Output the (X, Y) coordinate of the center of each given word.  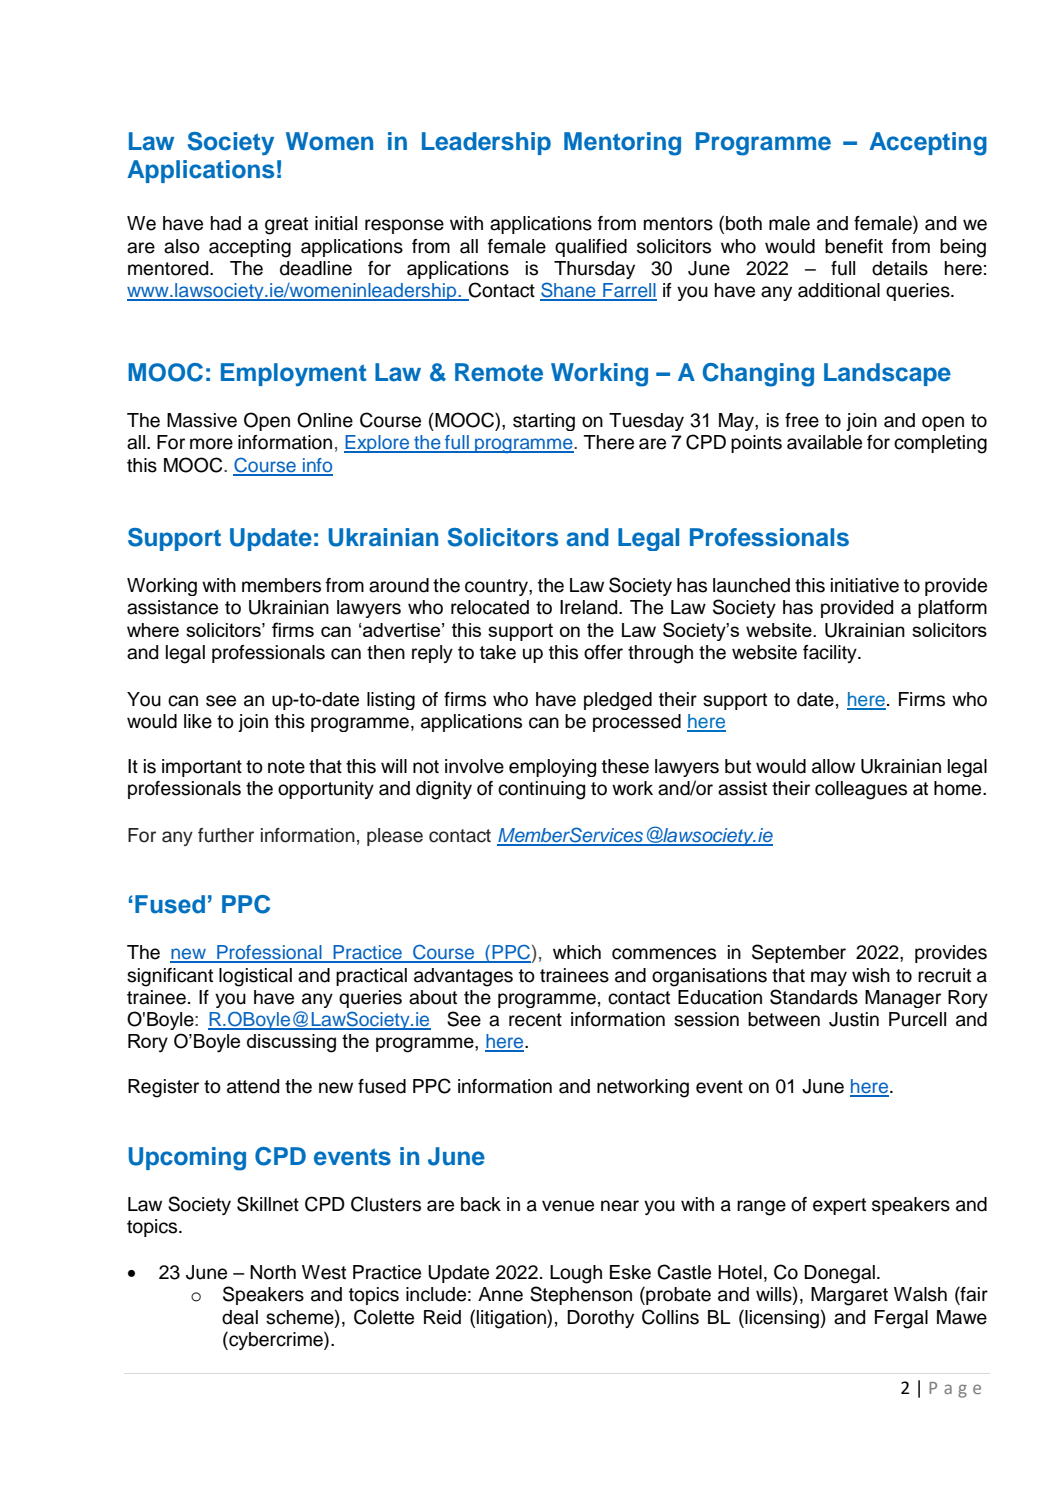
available (824, 442)
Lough (576, 1274)
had (226, 223)
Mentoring (622, 144)
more (211, 444)
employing (552, 768)
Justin (854, 1019)
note (286, 767)
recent (535, 1020)
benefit (854, 246)
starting (544, 422)
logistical (255, 977)
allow (833, 766)
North (273, 1272)
